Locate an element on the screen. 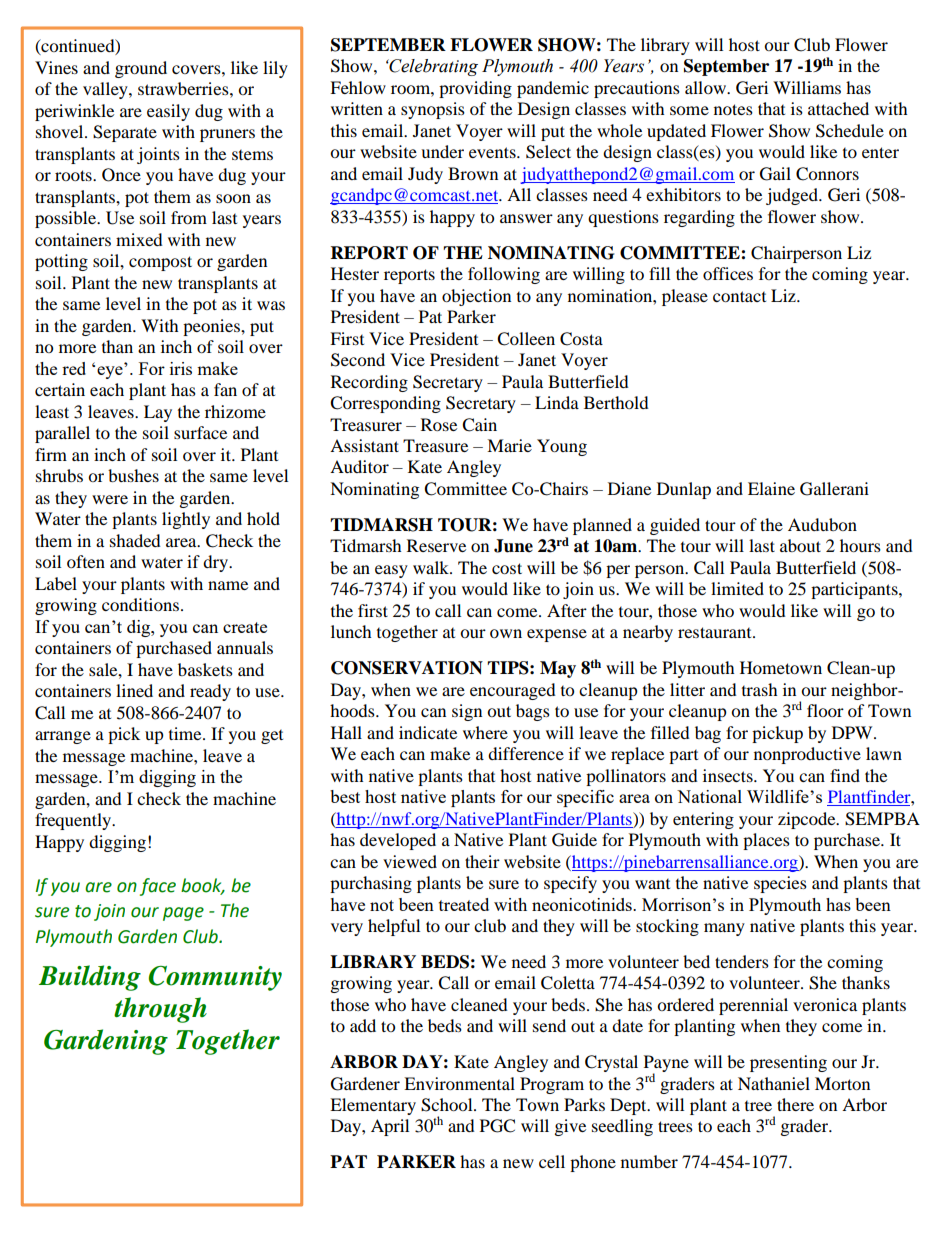 The height and width of the screenshot is (1233, 952). walk is located at coordinates (432, 567).
